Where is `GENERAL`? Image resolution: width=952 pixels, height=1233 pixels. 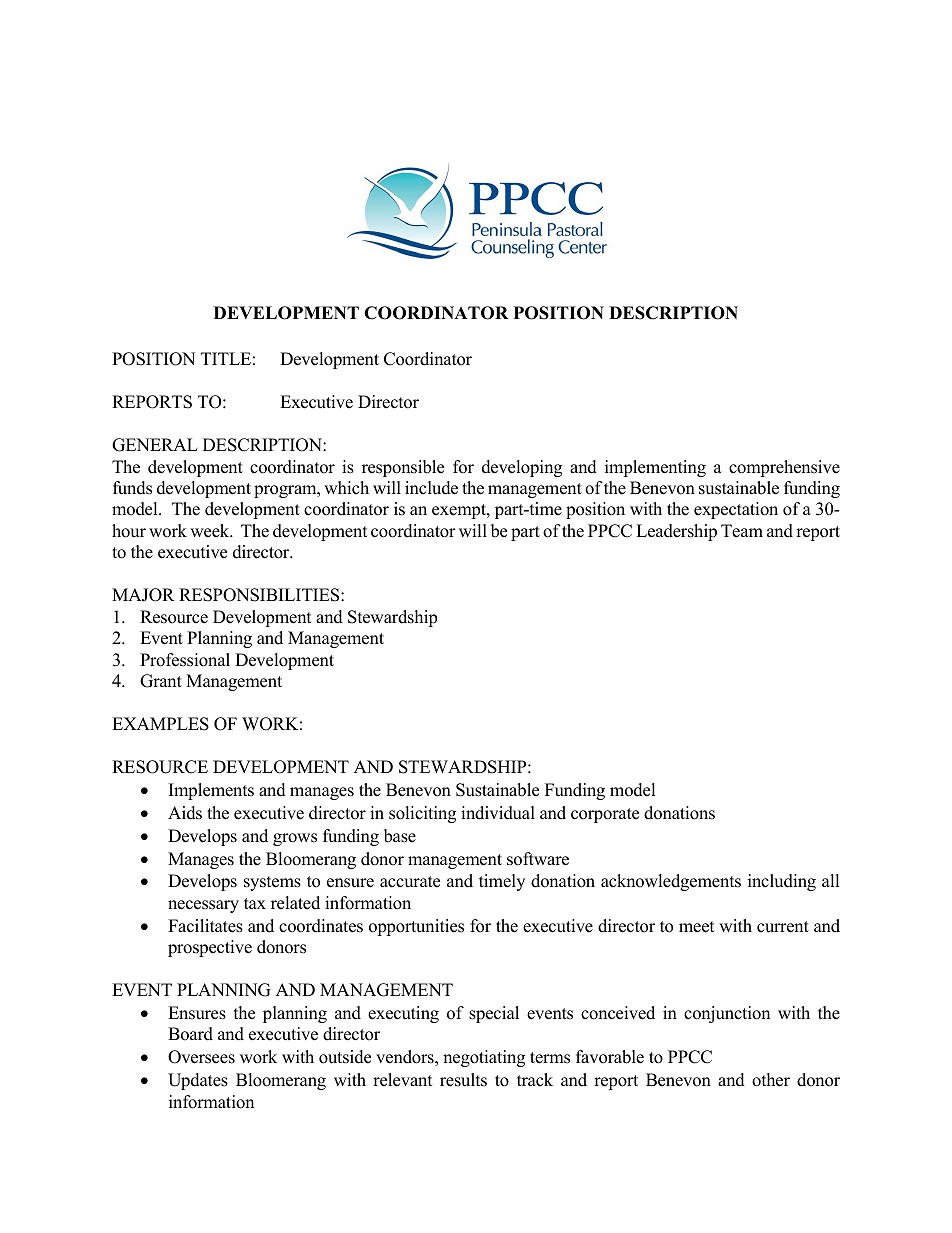 GENERAL is located at coordinates (155, 445).
